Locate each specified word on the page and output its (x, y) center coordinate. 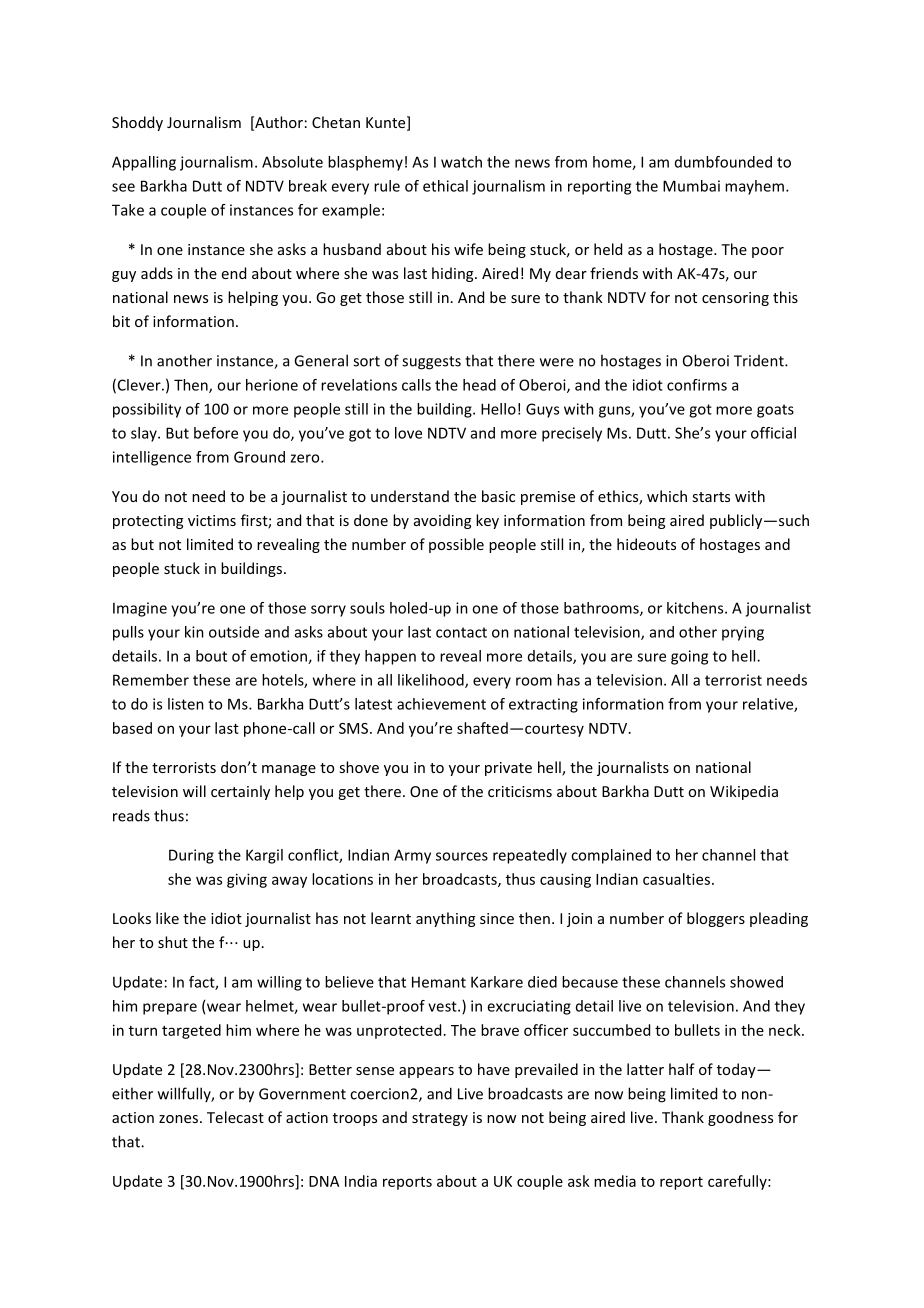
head (479, 385)
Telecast (235, 1117)
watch (461, 162)
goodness (740, 1118)
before (216, 433)
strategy (440, 1119)
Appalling (144, 163)
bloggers (716, 919)
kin (194, 632)
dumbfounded (723, 162)
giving (247, 880)
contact (461, 632)
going (689, 657)
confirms (697, 385)
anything (445, 919)
